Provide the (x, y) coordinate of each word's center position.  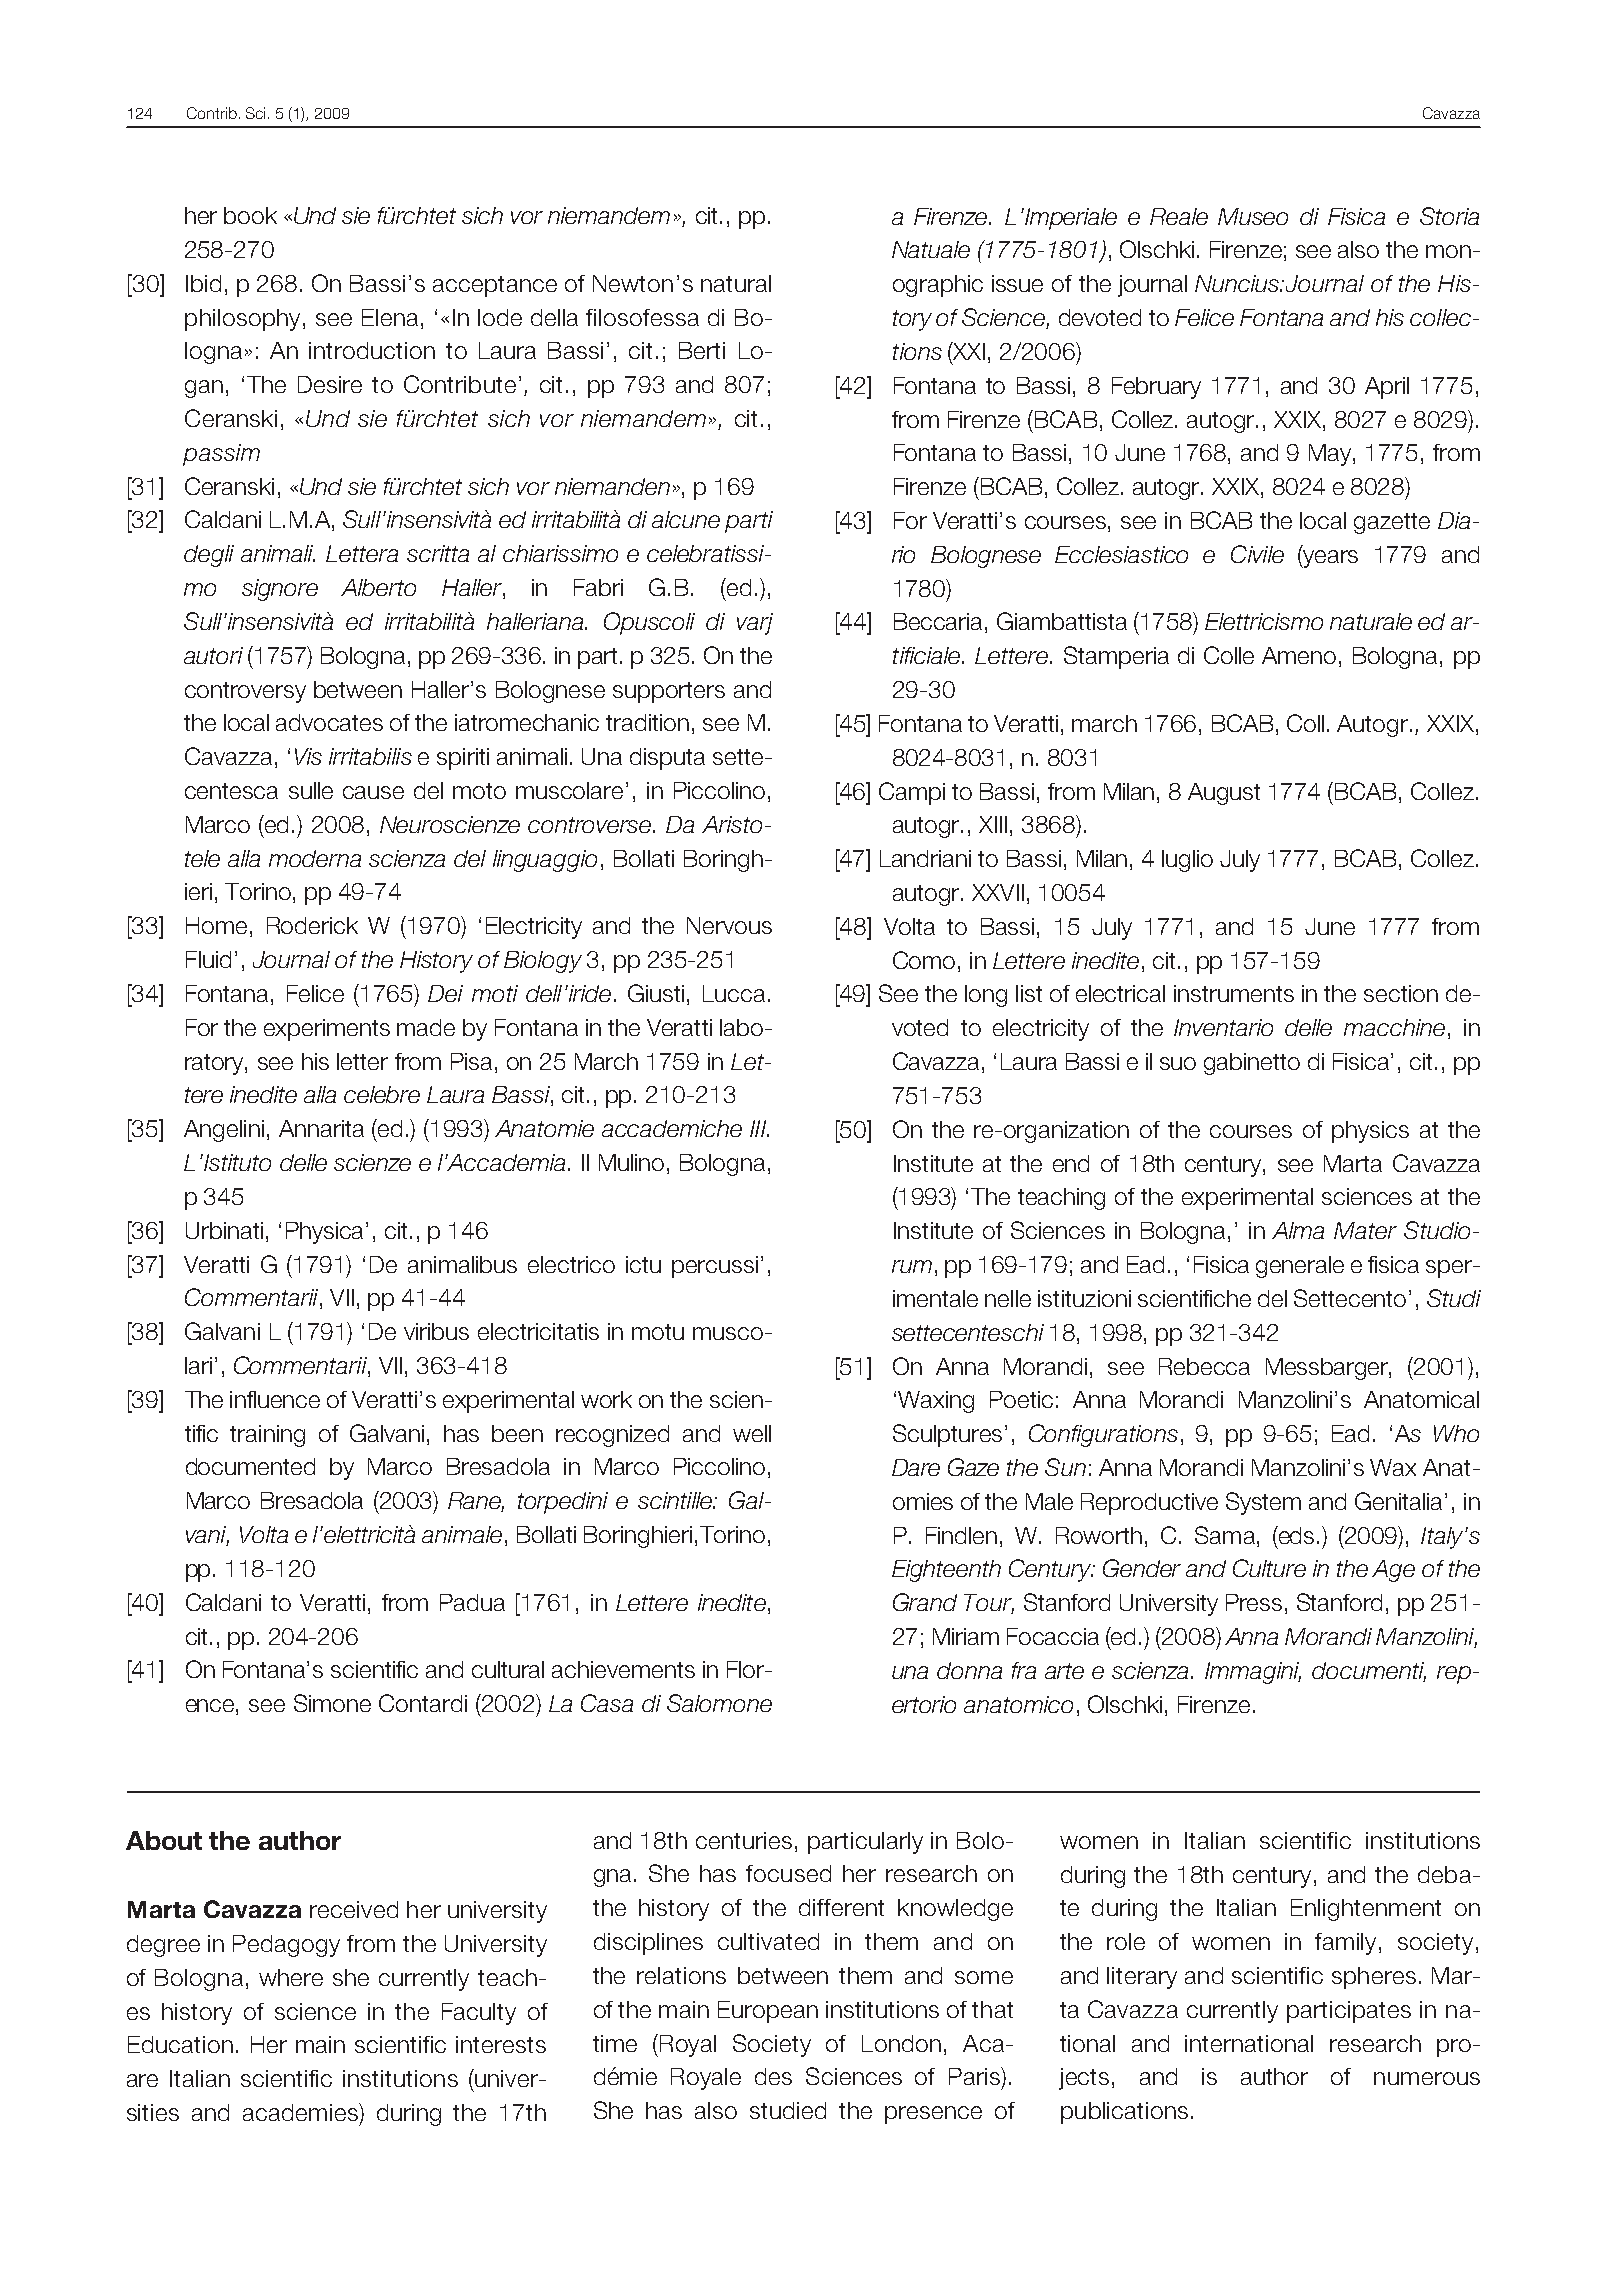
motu (658, 1332)
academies (301, 2112)
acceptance (495, 286)
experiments (327, 1030)
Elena (390, 317)
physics (1370, 1132)
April (1387, 388)
